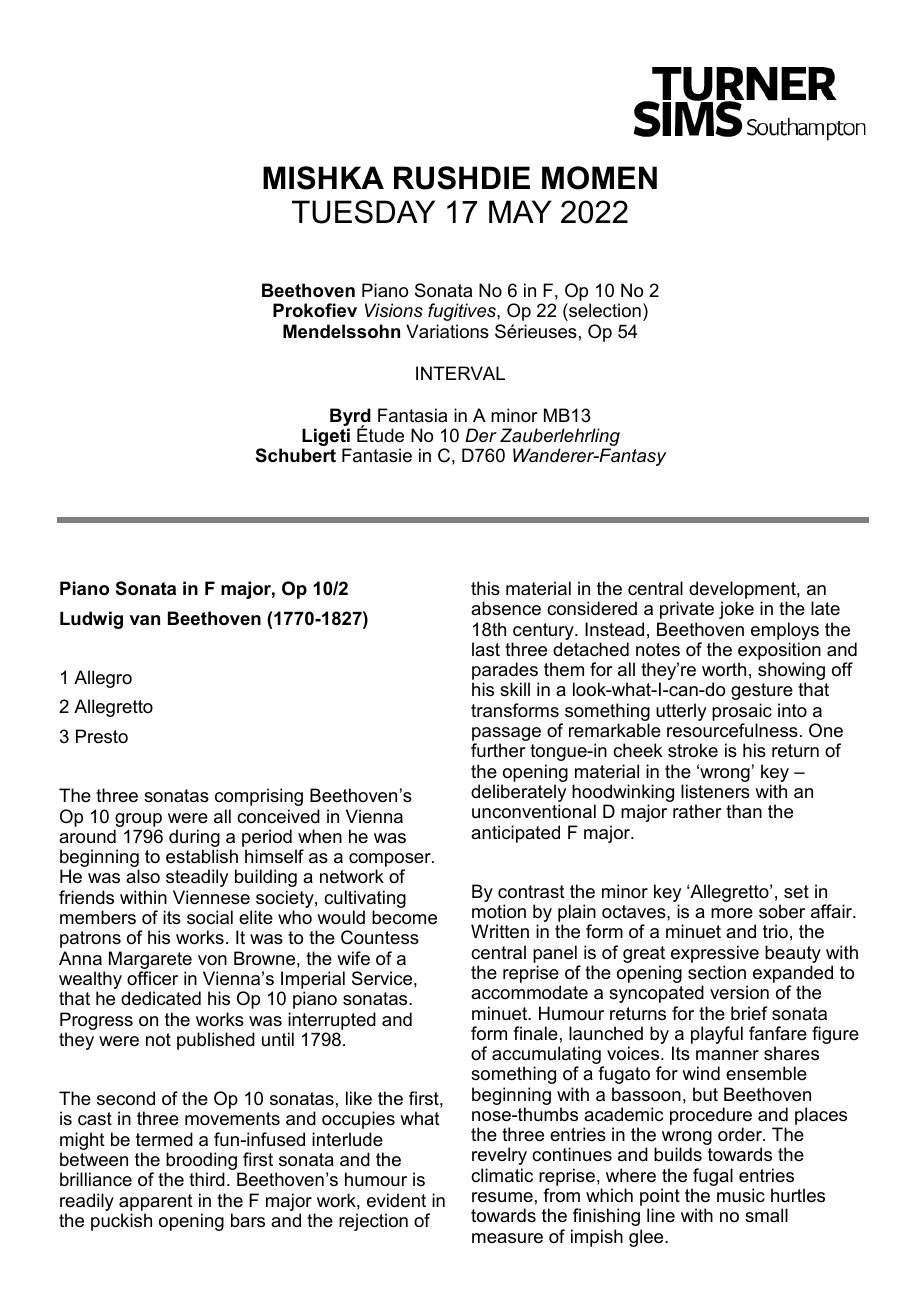 This page has width=924, height=1308. Describe the element at coordinates (599, 178) in the page. I see `MOMEN` at that location.
